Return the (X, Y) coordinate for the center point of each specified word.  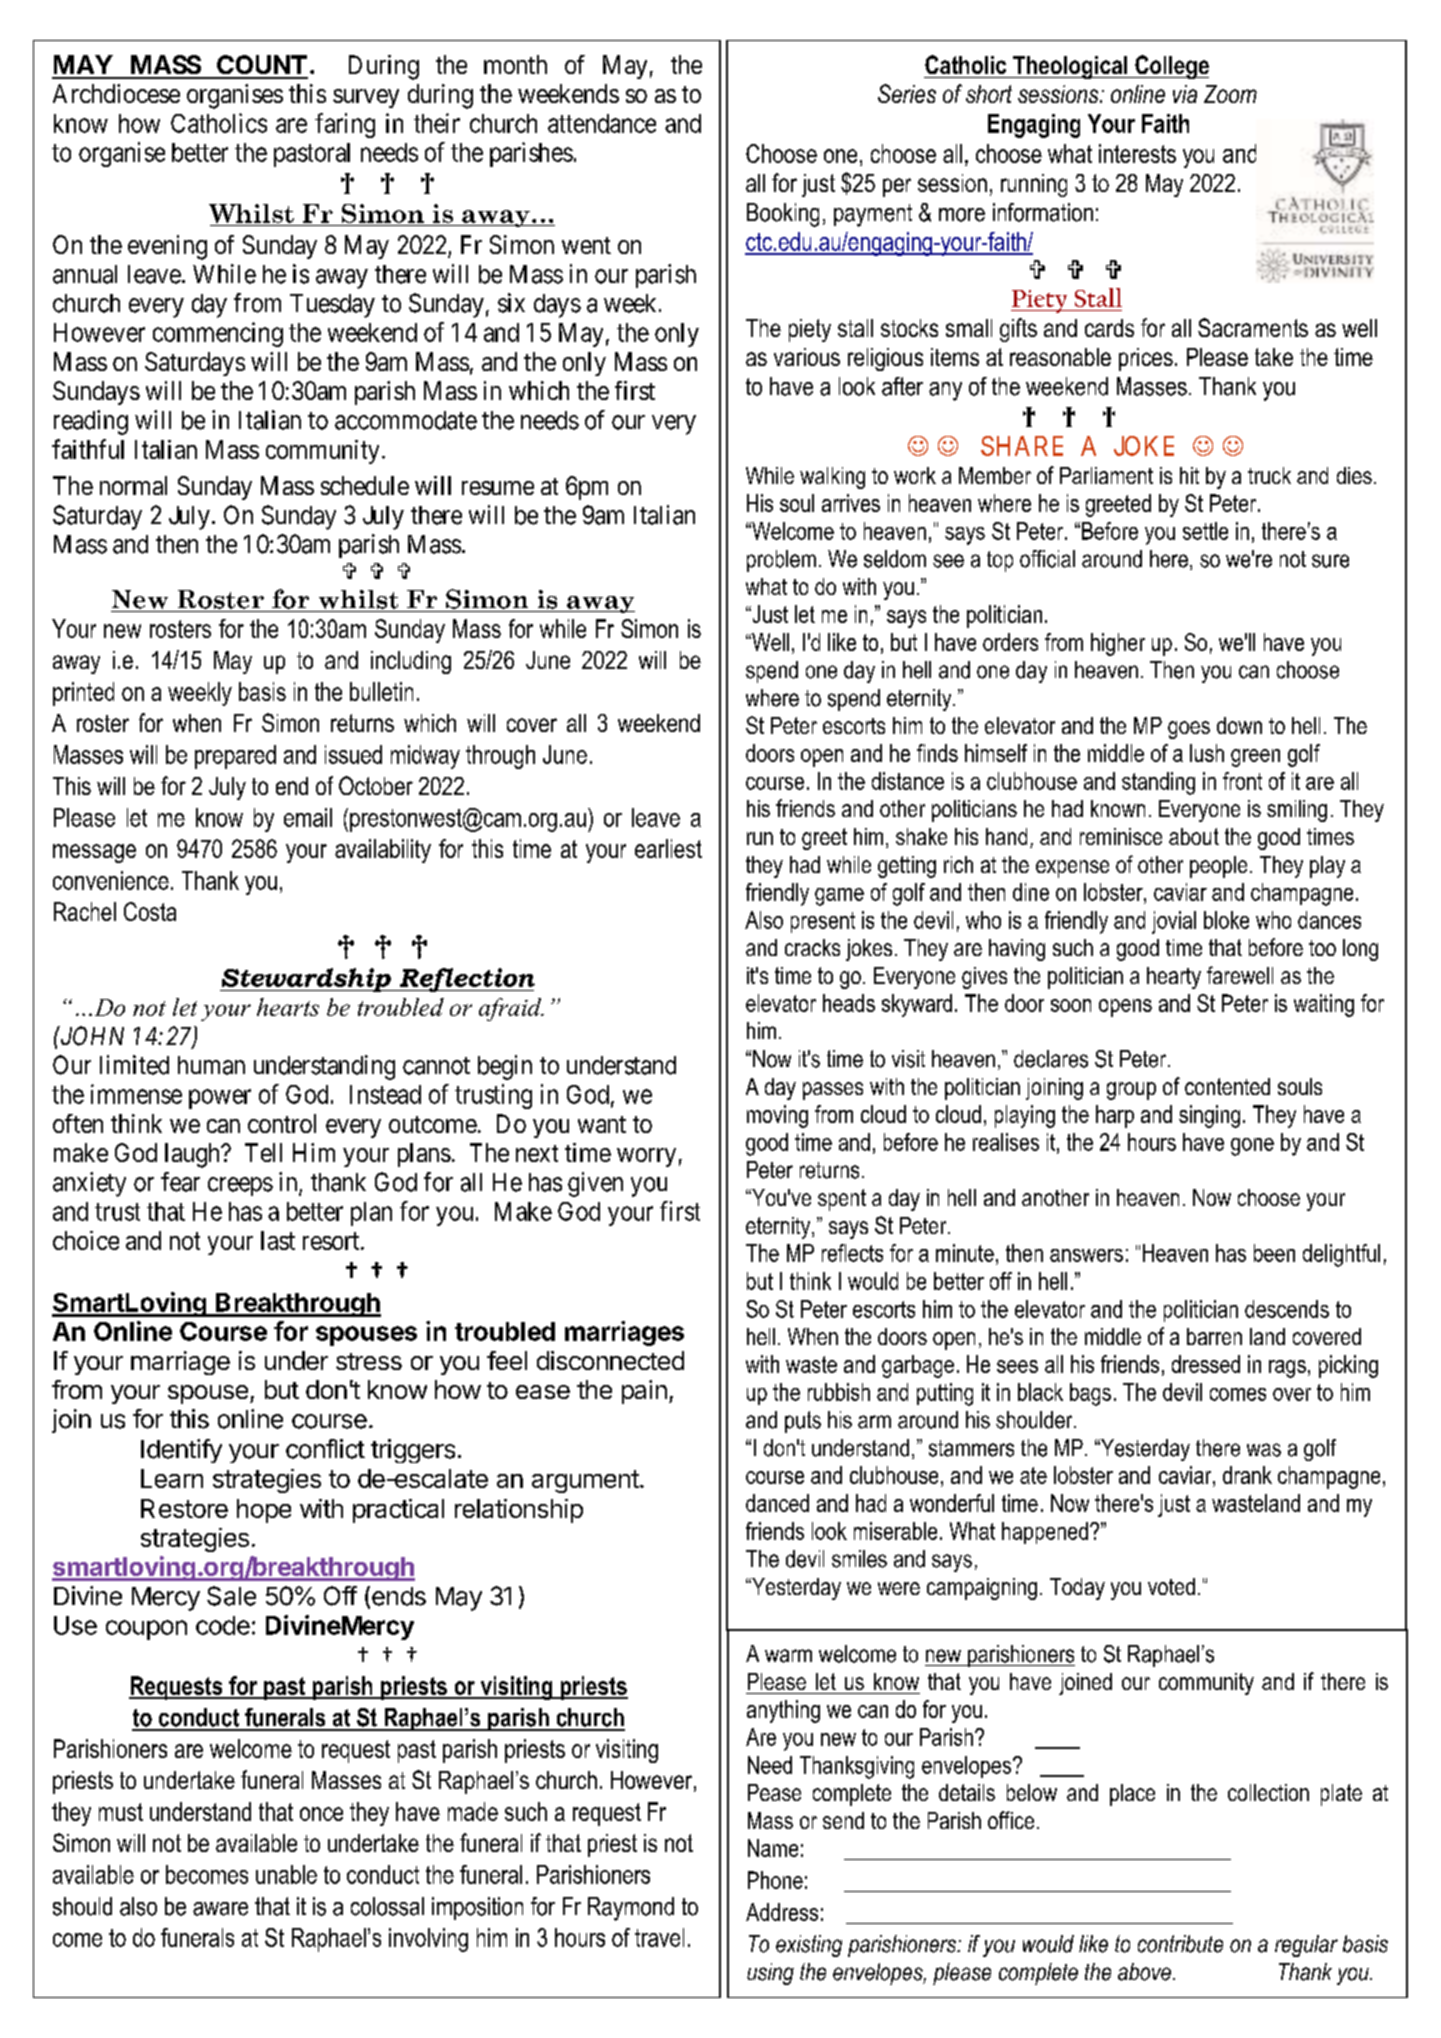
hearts (288, 1007)
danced (777, 1503)
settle (1205, 531)
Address (782, 1912)
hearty (1174, 978)
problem (781, 561)
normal (133, 485)
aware (220, 1909)
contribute (1180, 1944)
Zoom (1230, 94)
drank (1247, 1475)
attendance (602, 123)
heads (849, 1003)
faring (345, 125)
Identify (181, 1451)
